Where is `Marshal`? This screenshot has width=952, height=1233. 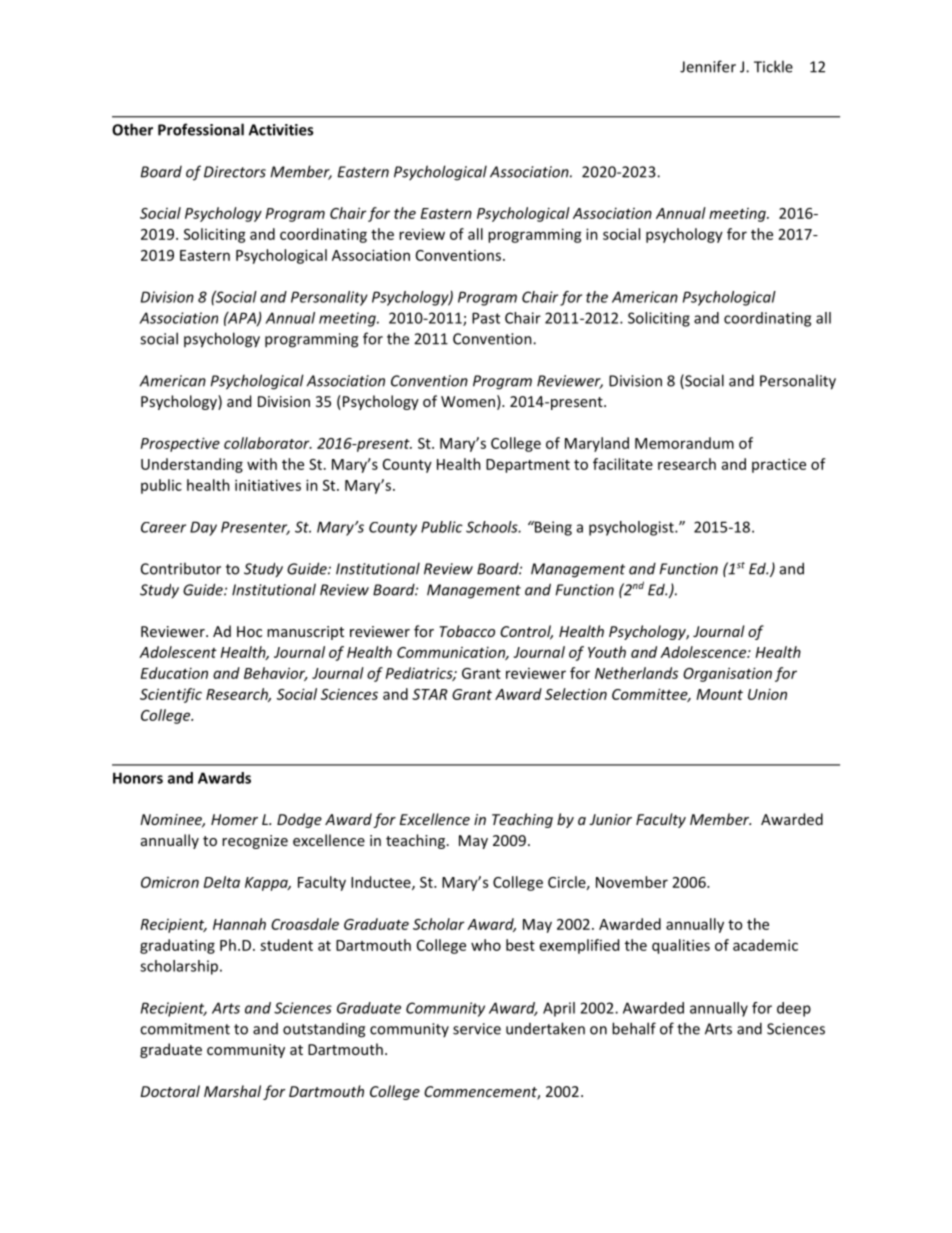
Marshal is located at coordinates (232, 1091).
